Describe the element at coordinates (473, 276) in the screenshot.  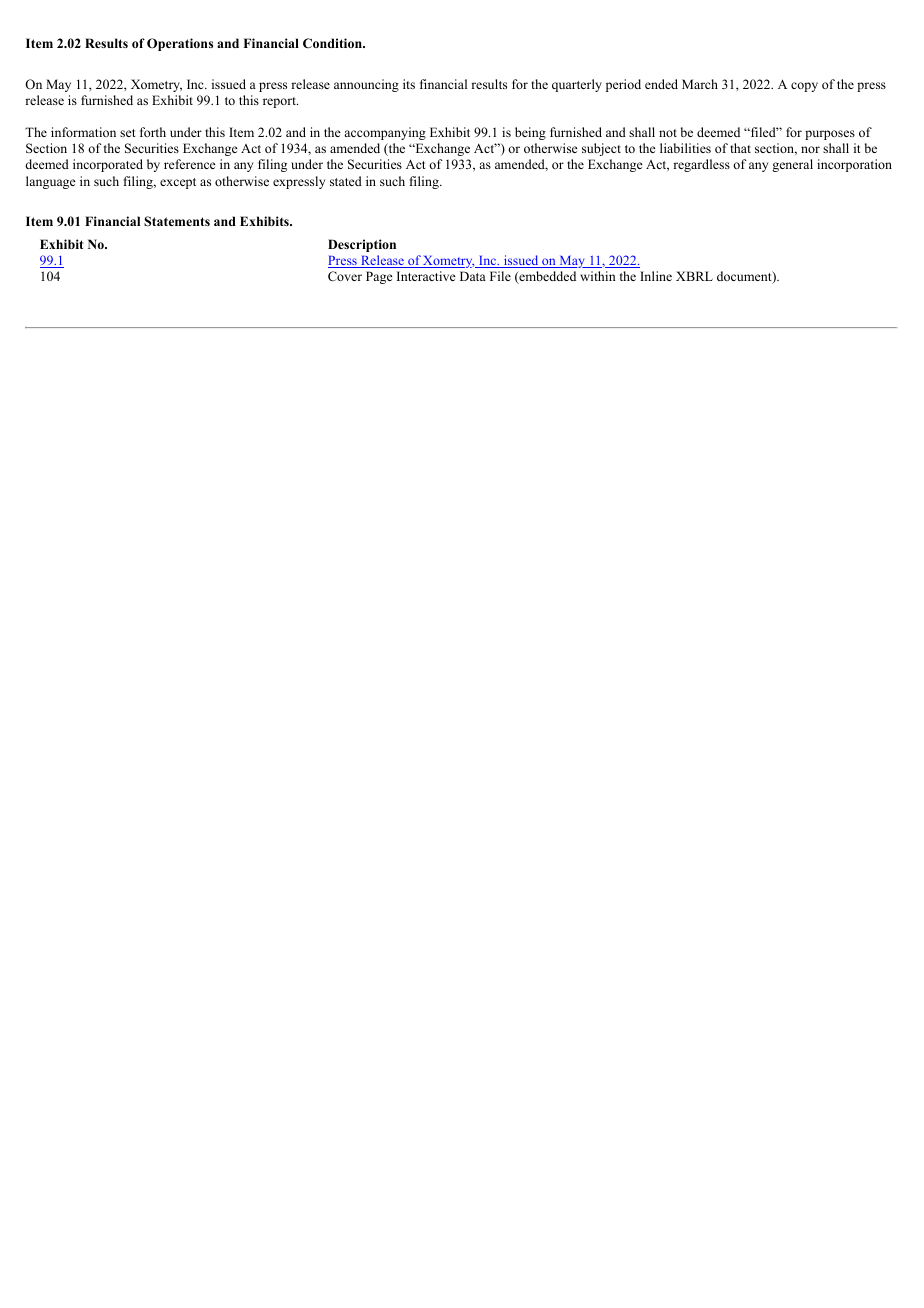
I see `Data` at that location.
